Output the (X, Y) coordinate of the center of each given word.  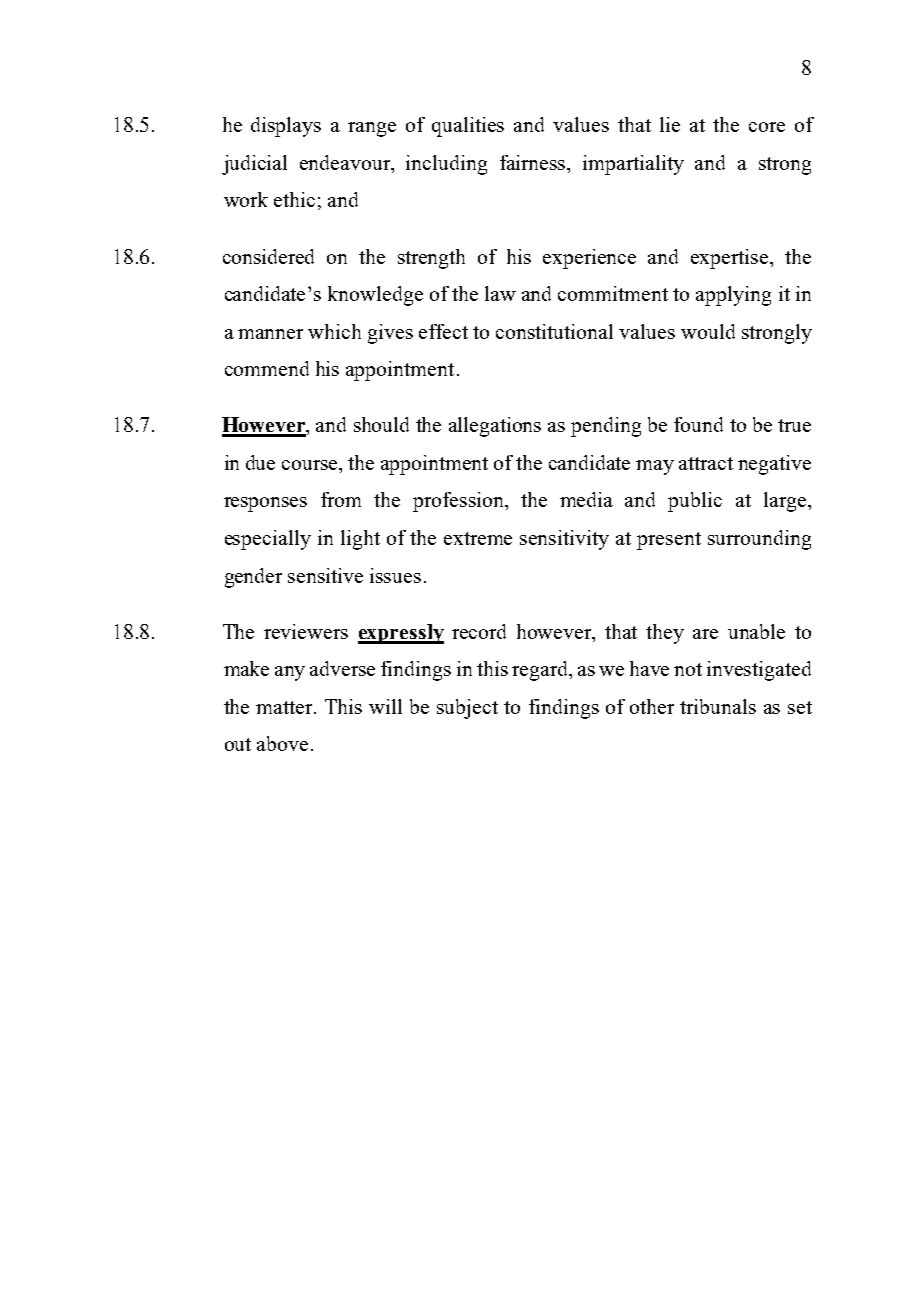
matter (285, 707)
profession (459, 502)
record (479, 631)
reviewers (306, 631)
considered (268, 256)
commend (267, 368)
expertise (731, 259)
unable (756, 631)
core (767, 127)
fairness (534, 164)
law (500, 293)
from (341, 499)
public (695, 502)
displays (286, 127)
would (708, 331)
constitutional (554, 331)
